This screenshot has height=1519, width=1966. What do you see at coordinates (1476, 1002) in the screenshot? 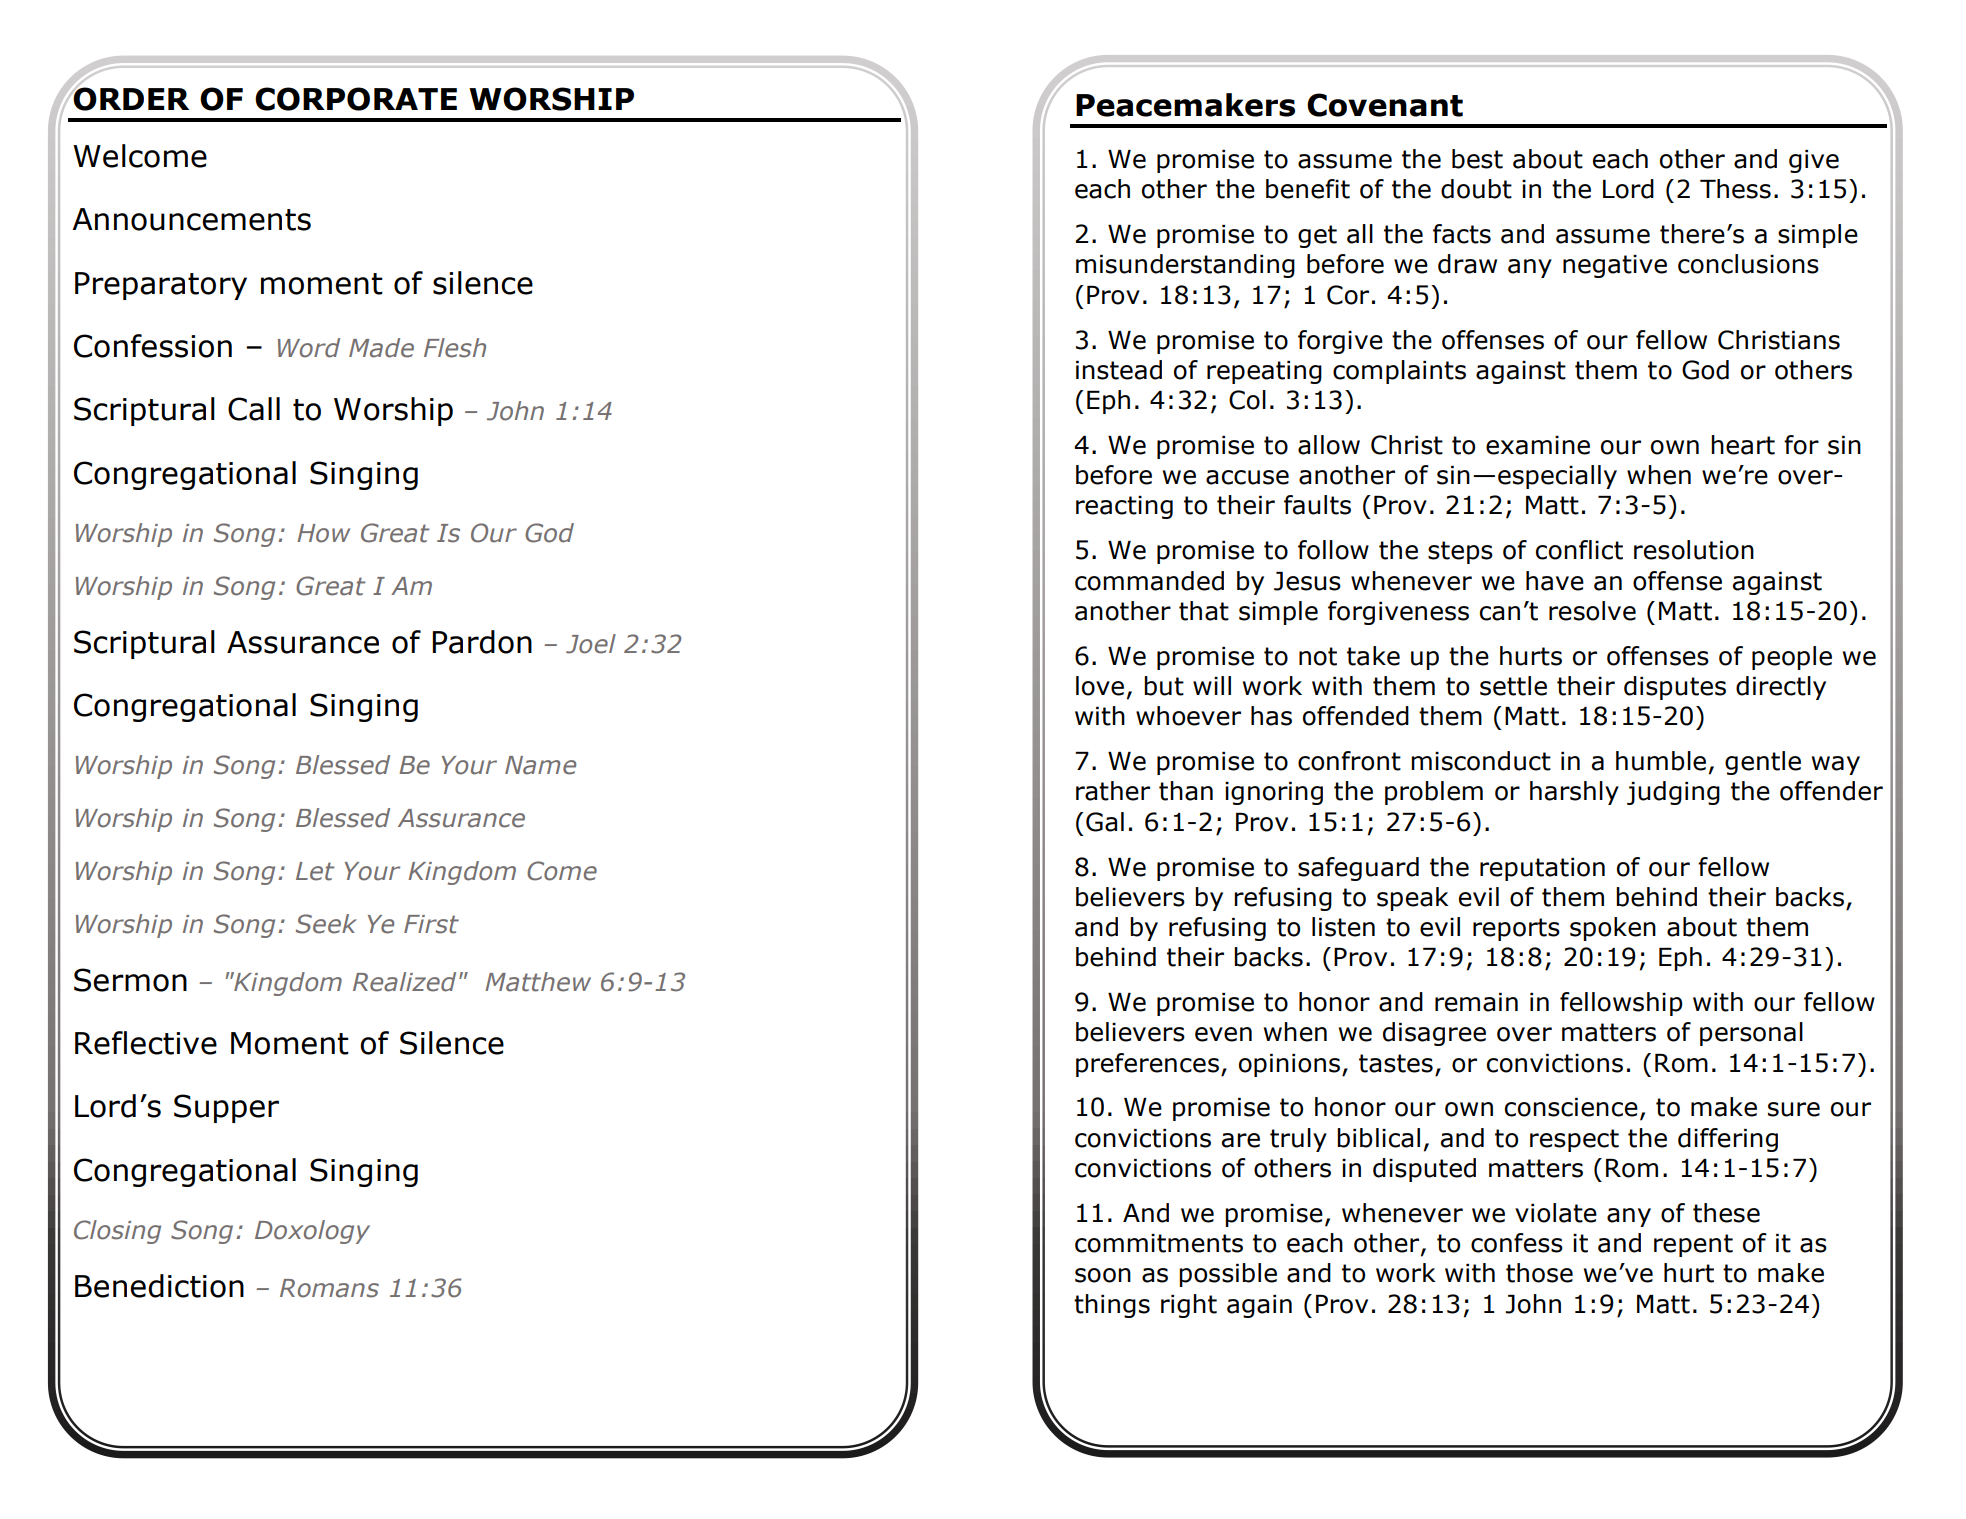
I see `remain` at bounding box center [1476, 1002].
